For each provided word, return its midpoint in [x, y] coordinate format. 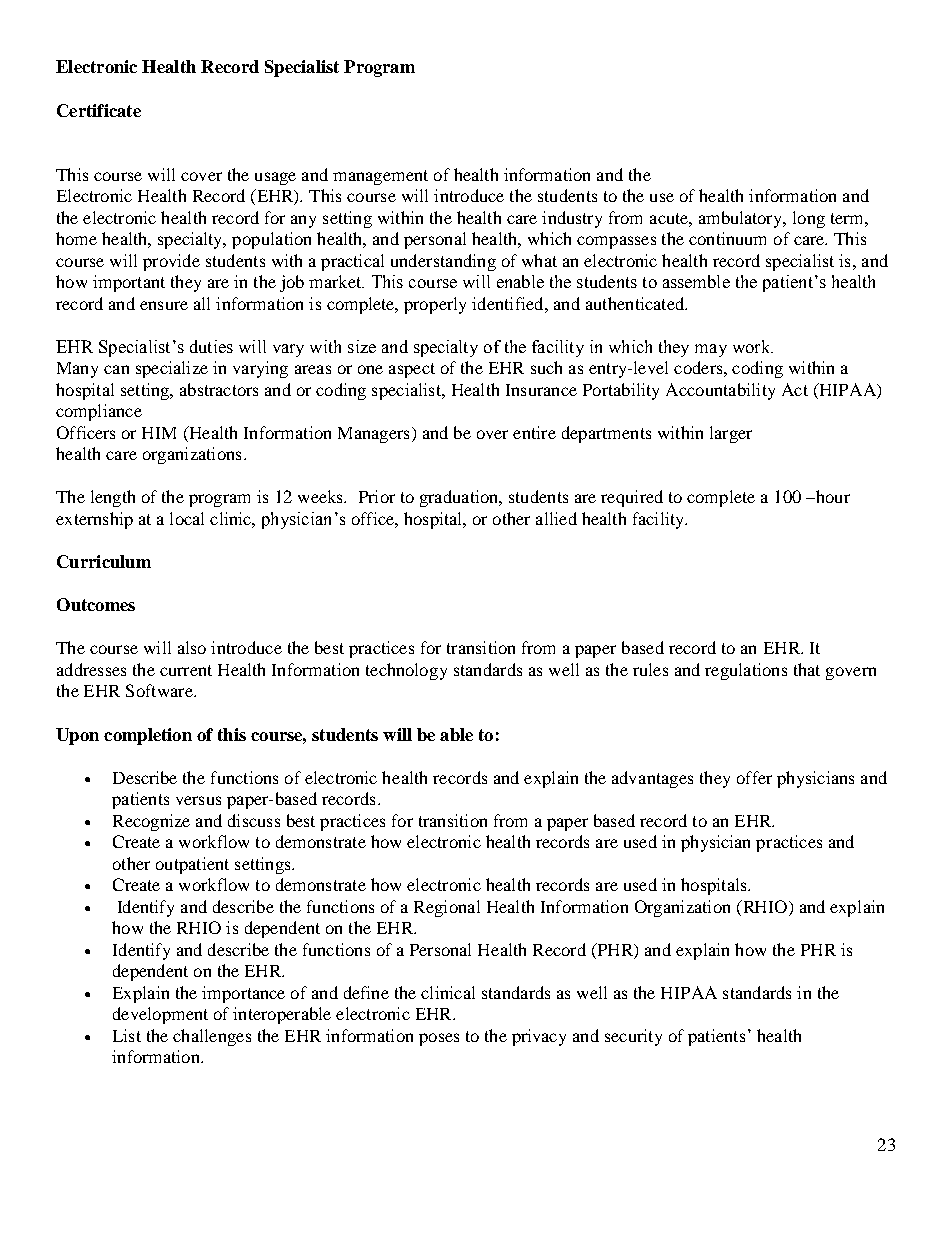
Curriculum [104, 561]
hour [831, 496]
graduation [460, 498]
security [633, 1037]
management [380, 177]
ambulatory [742, 219]
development [160, 1015]
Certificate [99, 110]
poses [439, 1039]
